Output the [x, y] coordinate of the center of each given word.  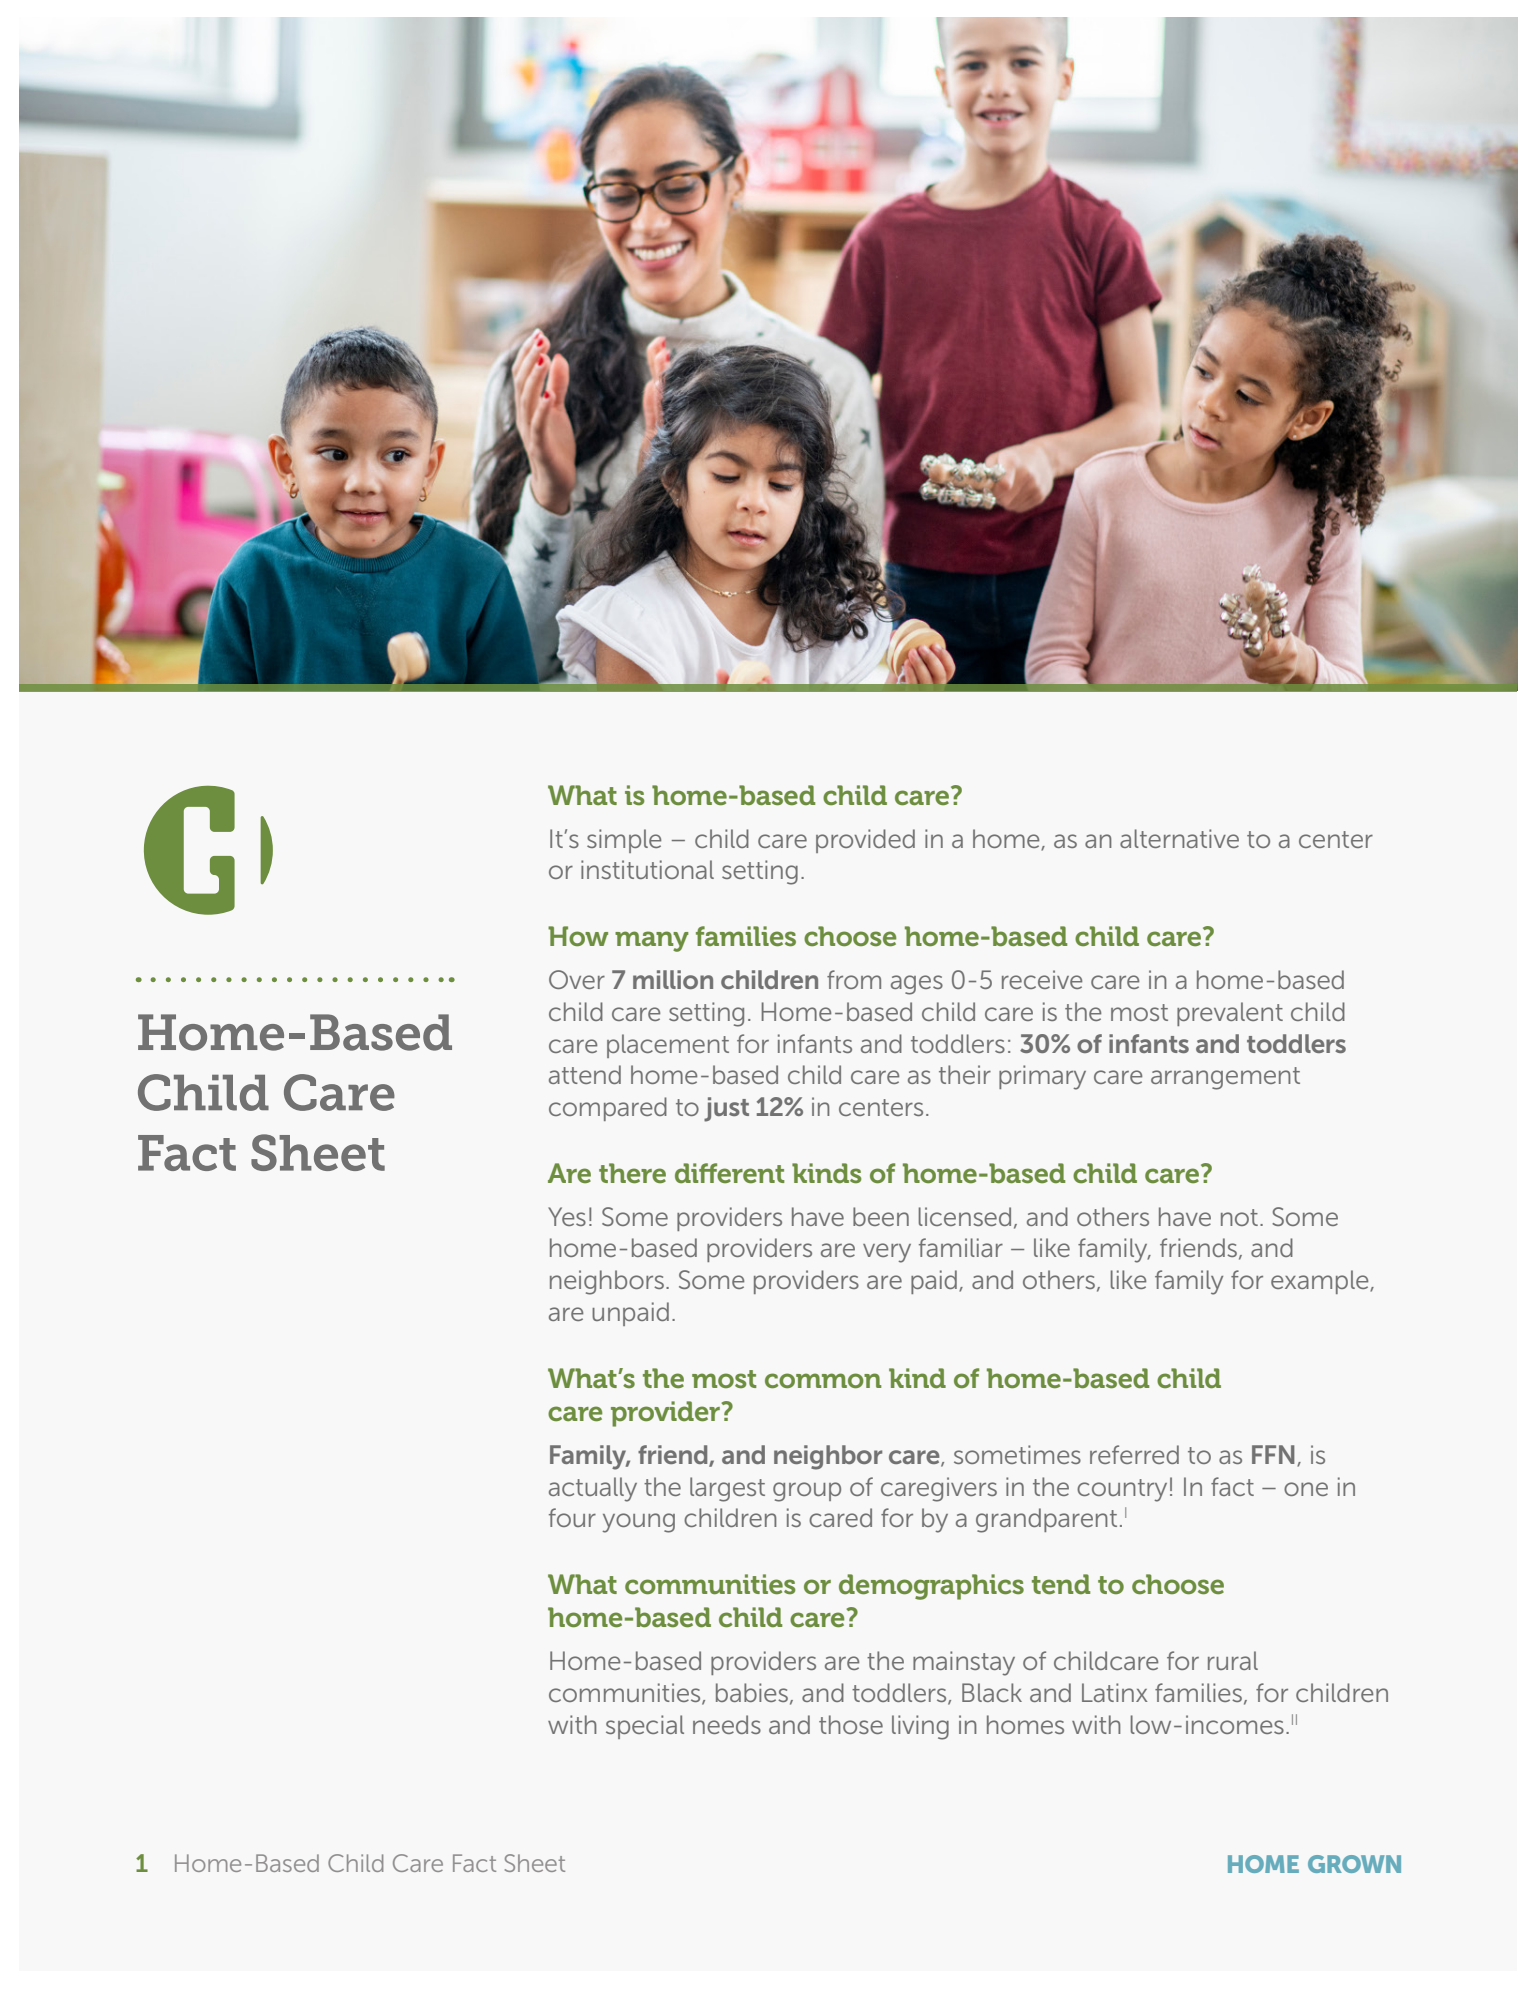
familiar [961, 1247]
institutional [647, 869]
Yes [567, 1216]
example [1321, 1282]
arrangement [1225, 1078]
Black [992, 1692]
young [638, 1523]
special [645, 1727]
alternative [1179, 838]
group [807, 1492]
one [1306, 1489]
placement [668, 1046]
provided [865, 841]
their [965, 1074]
